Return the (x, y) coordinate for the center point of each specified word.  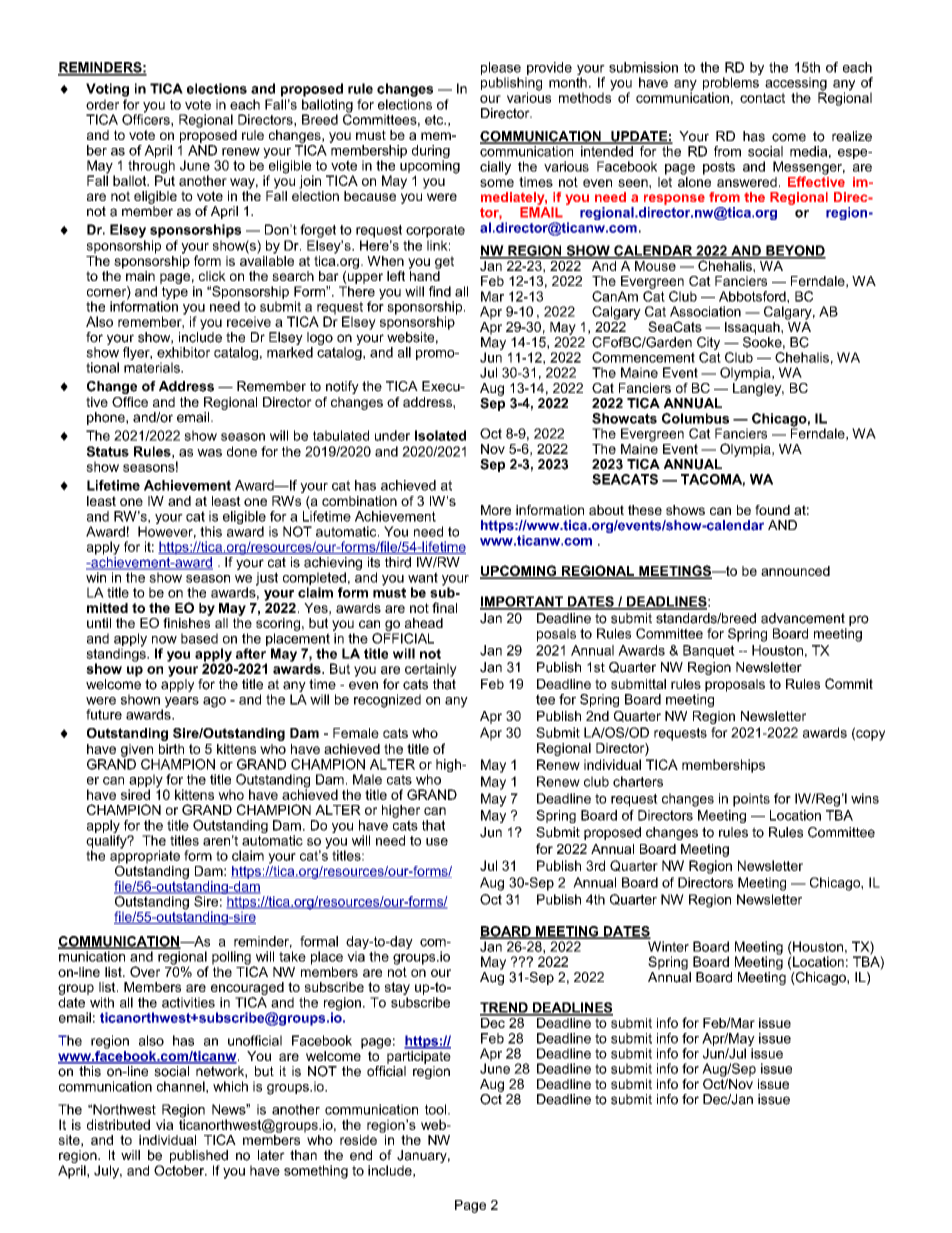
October (180, 1170)
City (708, 345)
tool (435, 1109)
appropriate (145, 856)
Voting (107, 90)
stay (397, 988)
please (501, 70)
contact (762, 98)
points (751, 800)
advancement (803, 618)
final (444, 607)
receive (249, 321)
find (440, 291)
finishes (187, 621)
